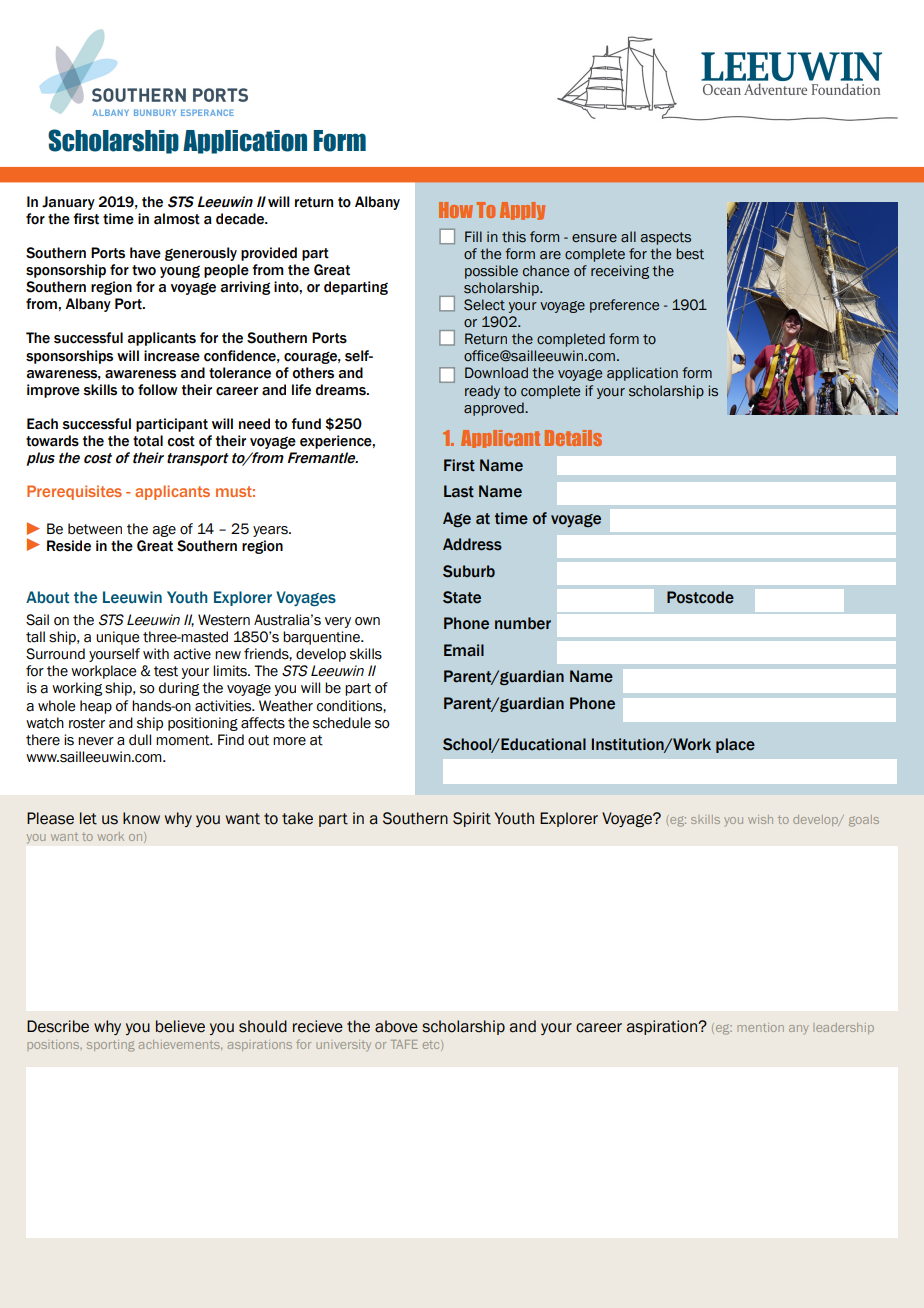 The image size is (924, 1308). I want to click on unique, so click(118, 638).
